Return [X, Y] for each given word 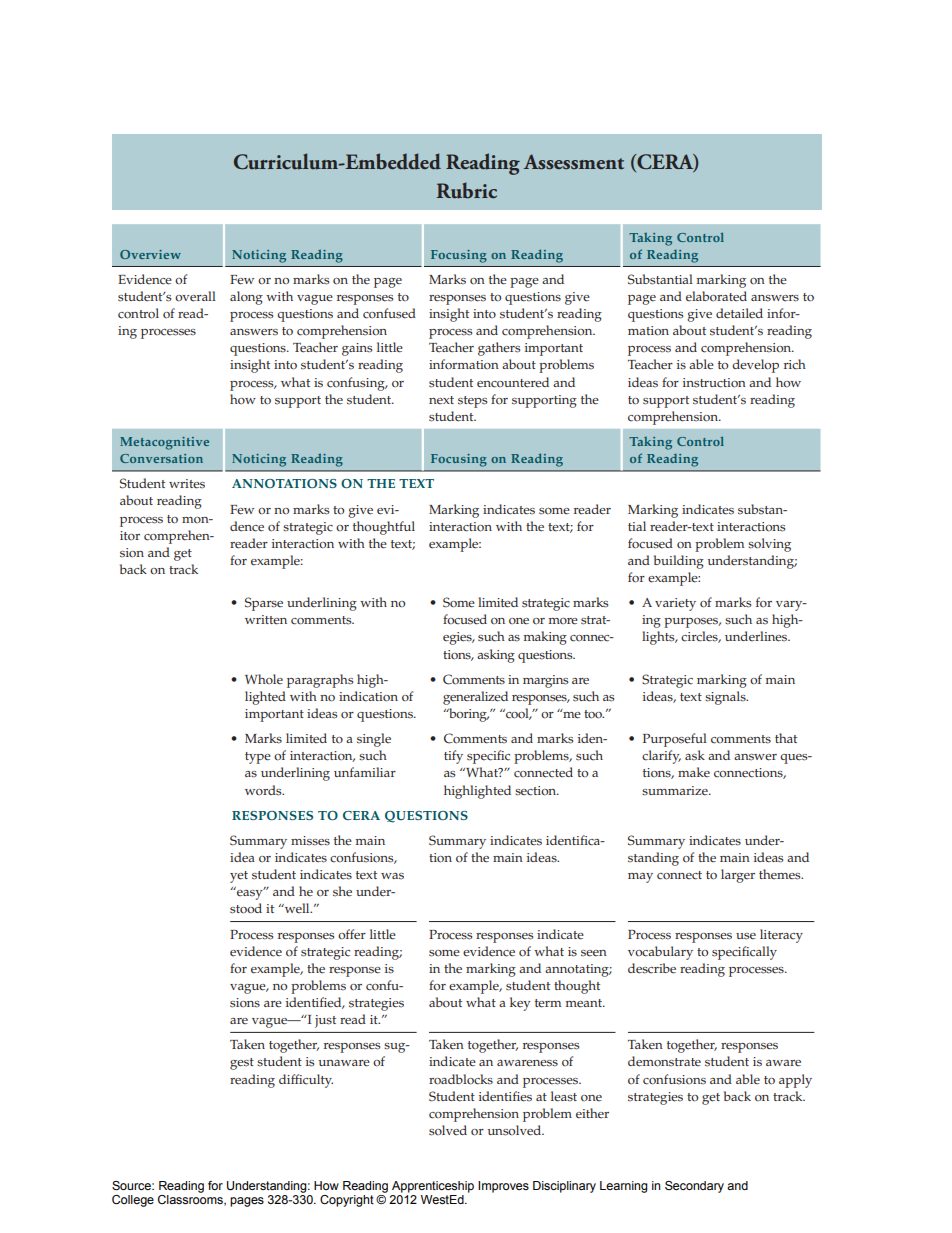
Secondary [694, 1187]
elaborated [716, 296]
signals [726, 698]
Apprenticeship [433, 1187]
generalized [475, 698]
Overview [150, 254]
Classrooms [191, 1200]
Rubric [467, 190]
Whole [264, 679]
